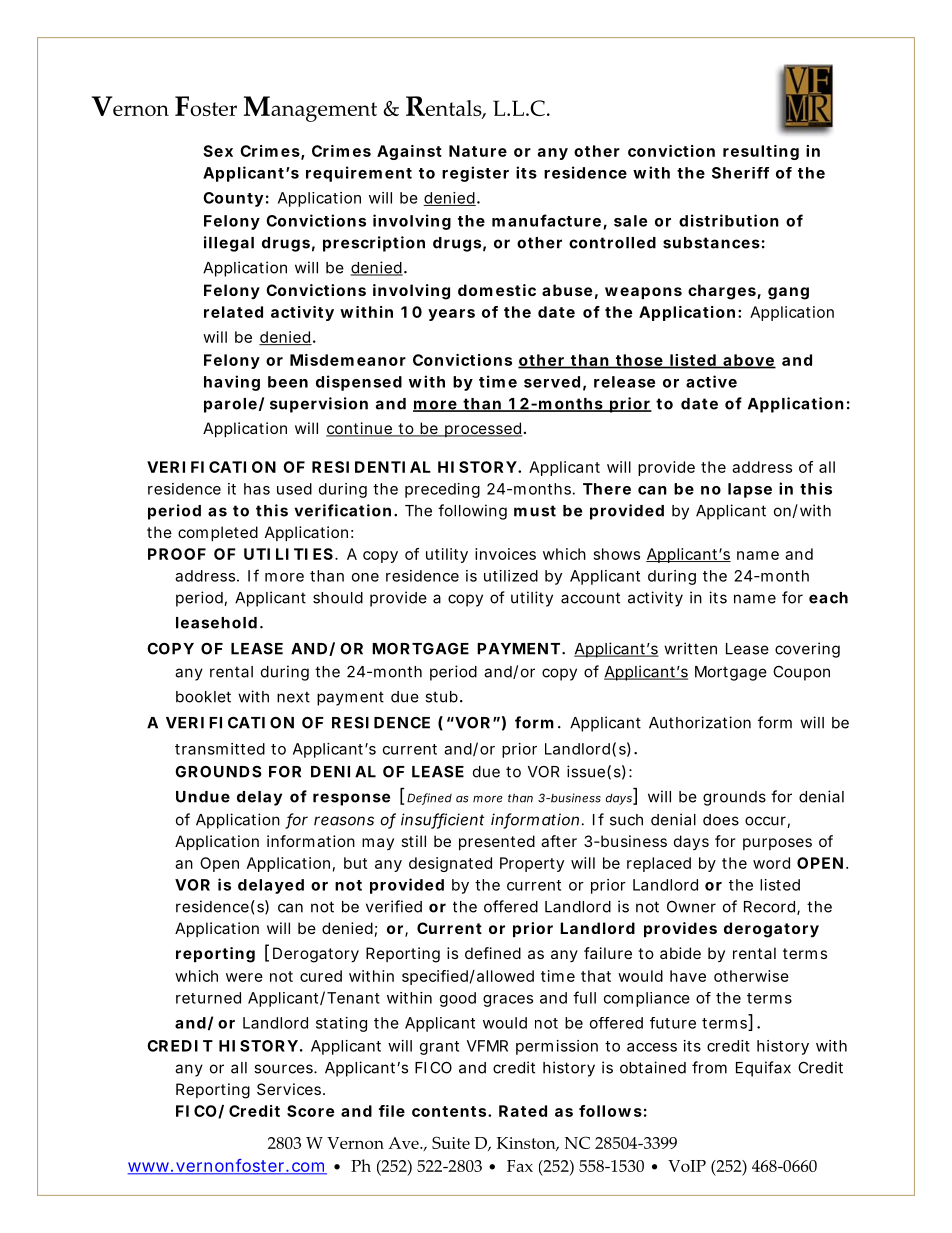  What do you see at coordinates (290, 1089) in the screenshot?
I see `Services` at bounding box center [290, 1089].
